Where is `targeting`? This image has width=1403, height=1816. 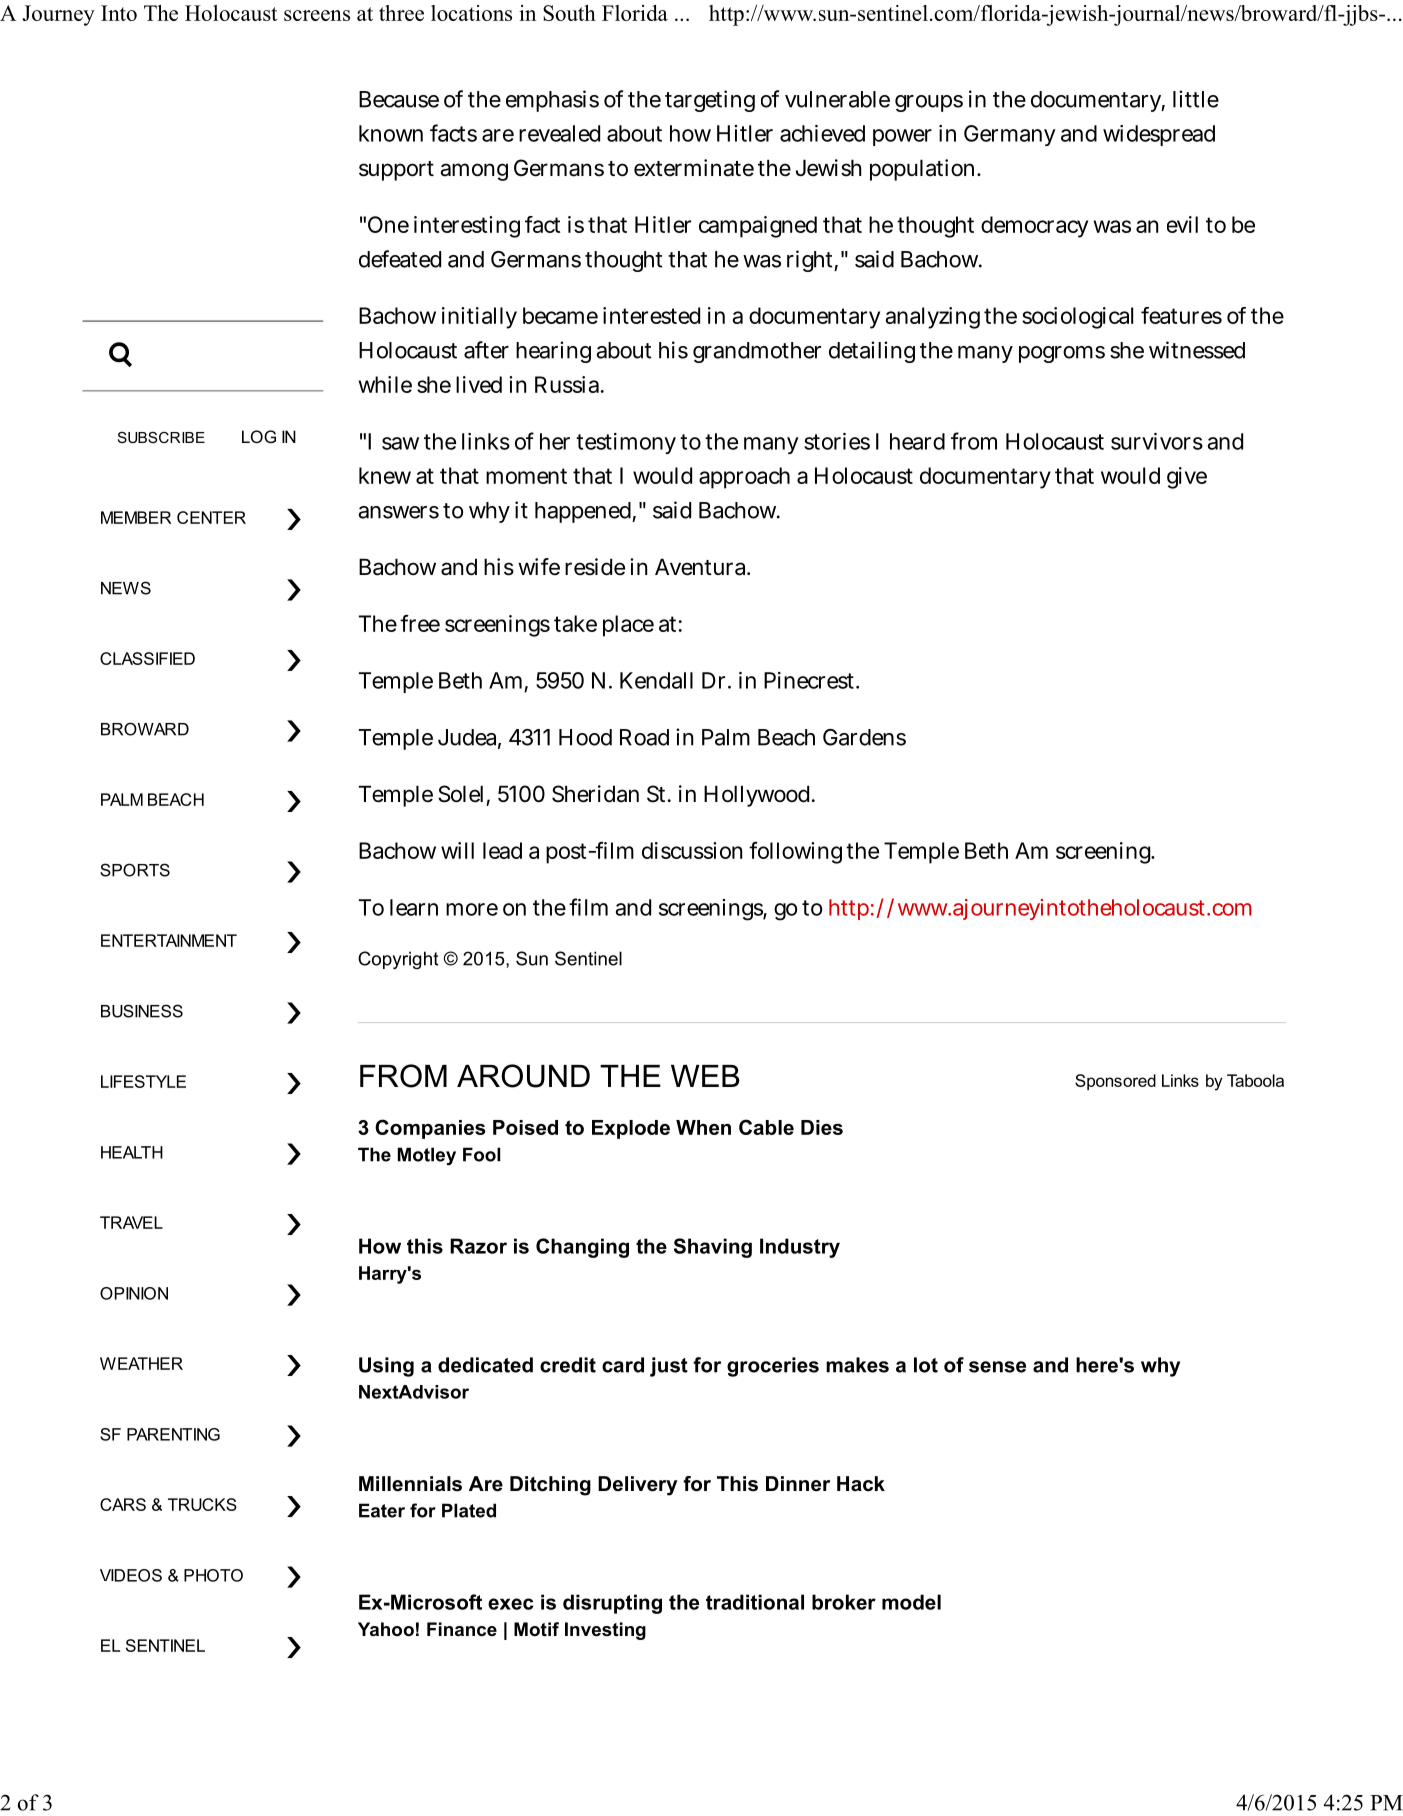 targeting is located at coordinates (710, 101).
